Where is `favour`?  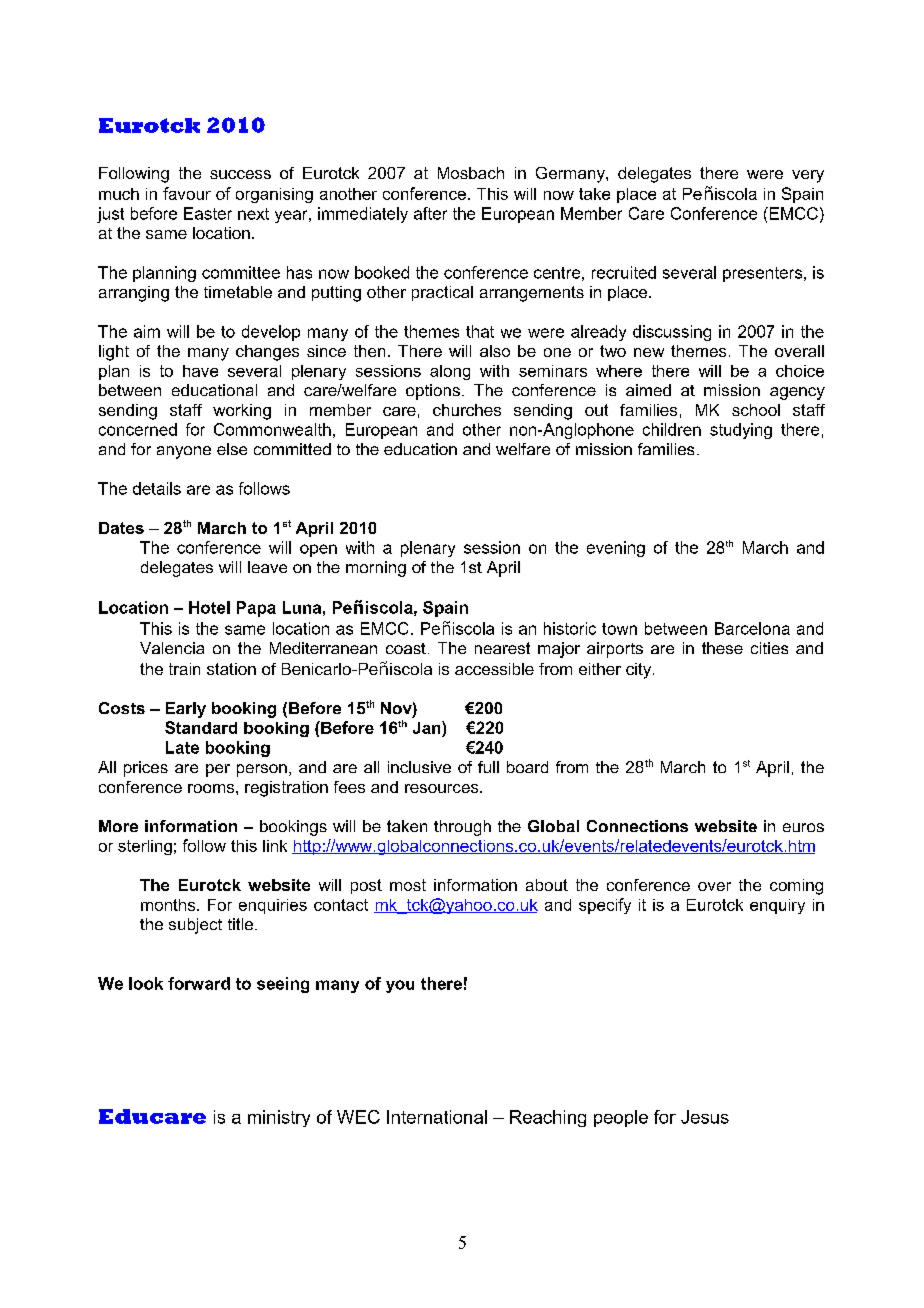
favour is located at coordinates (187, 193).
